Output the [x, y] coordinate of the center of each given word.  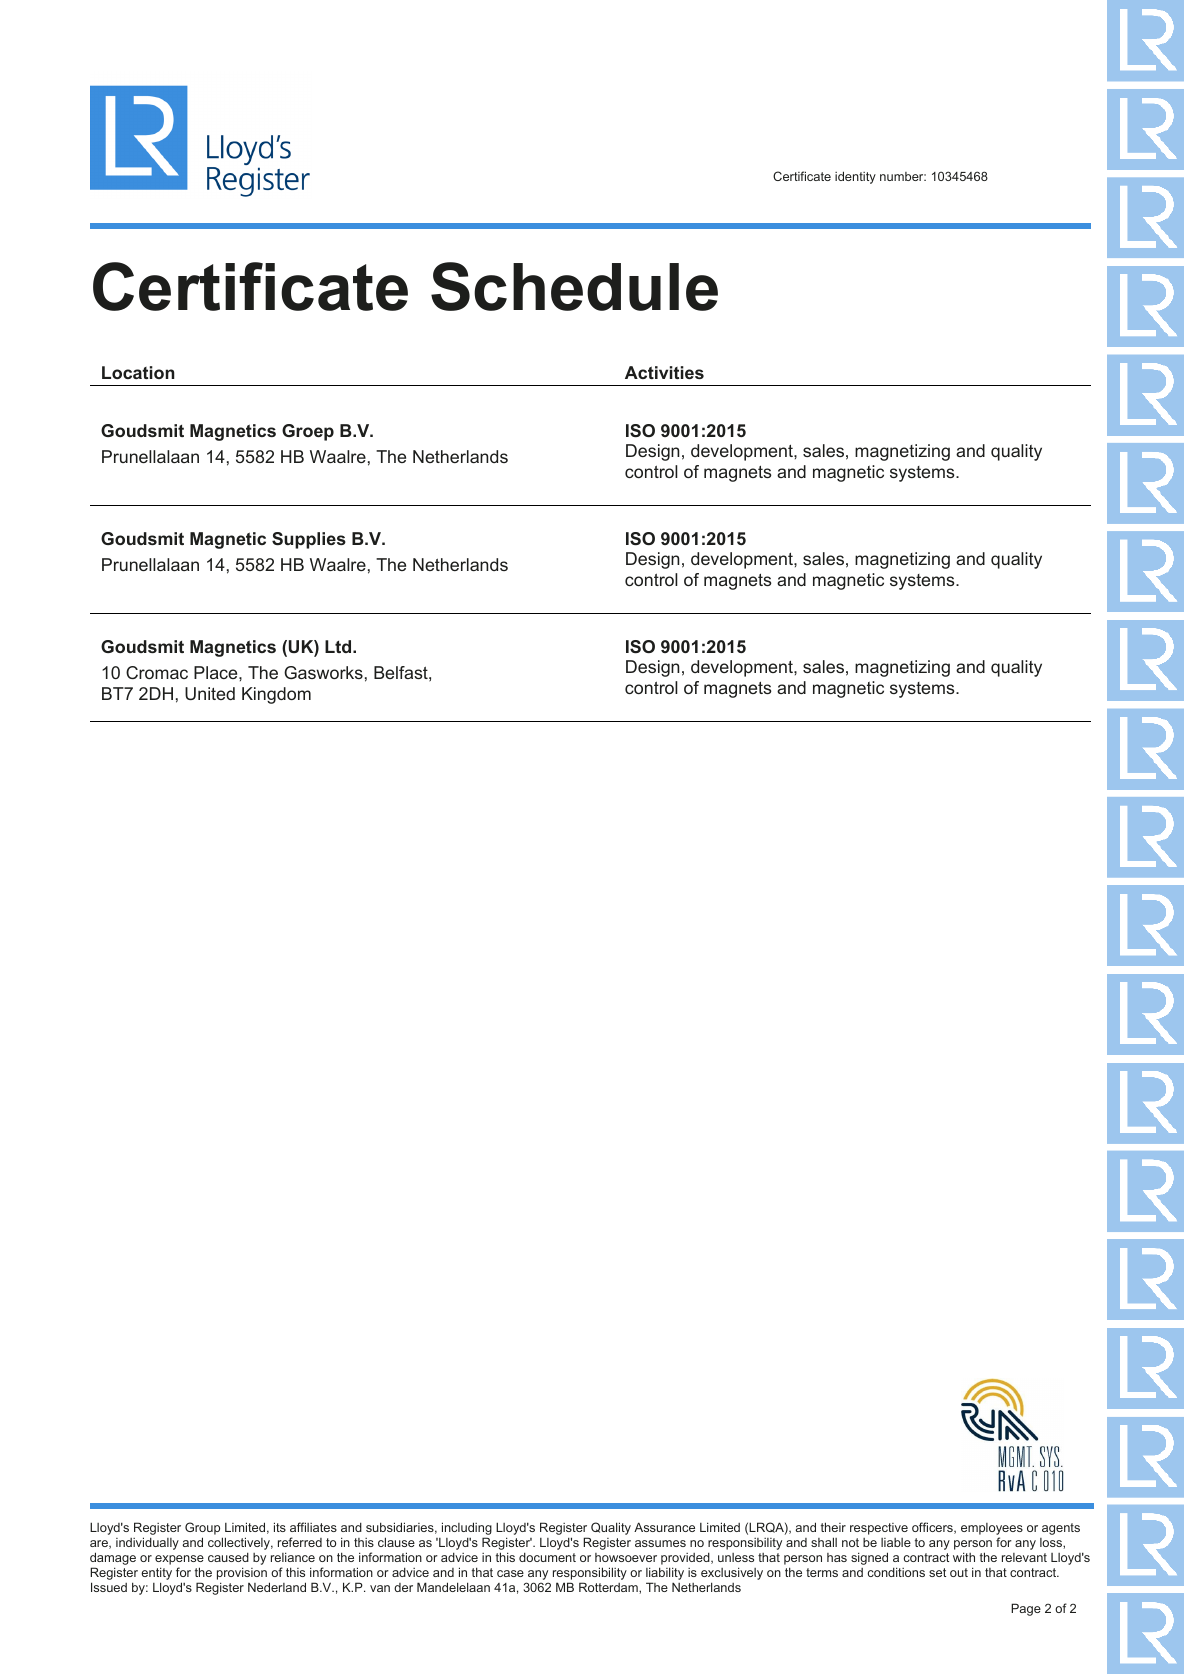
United [210, 693]
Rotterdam [609, 1587]
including [467, 1530]
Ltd [339, 646]
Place [217, 672]
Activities [664, 372]
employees [992, 1530]
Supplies [309, 540]
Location [138, 372]
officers [933, 1528]
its [280, 1527]
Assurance [664, 1527]
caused [228, 1557]
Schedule [574, 286]
